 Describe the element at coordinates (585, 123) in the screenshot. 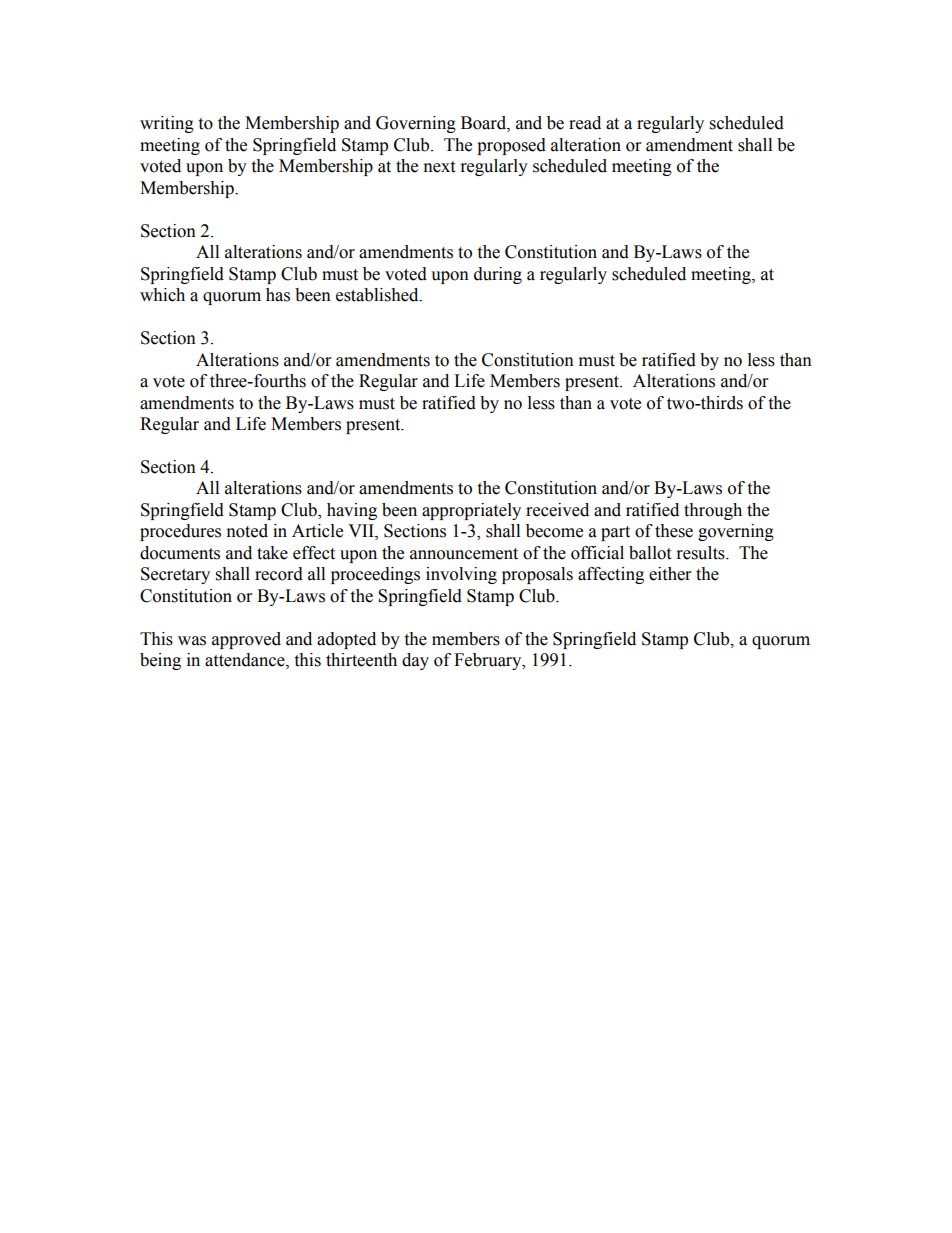

I see `read` at that location.
